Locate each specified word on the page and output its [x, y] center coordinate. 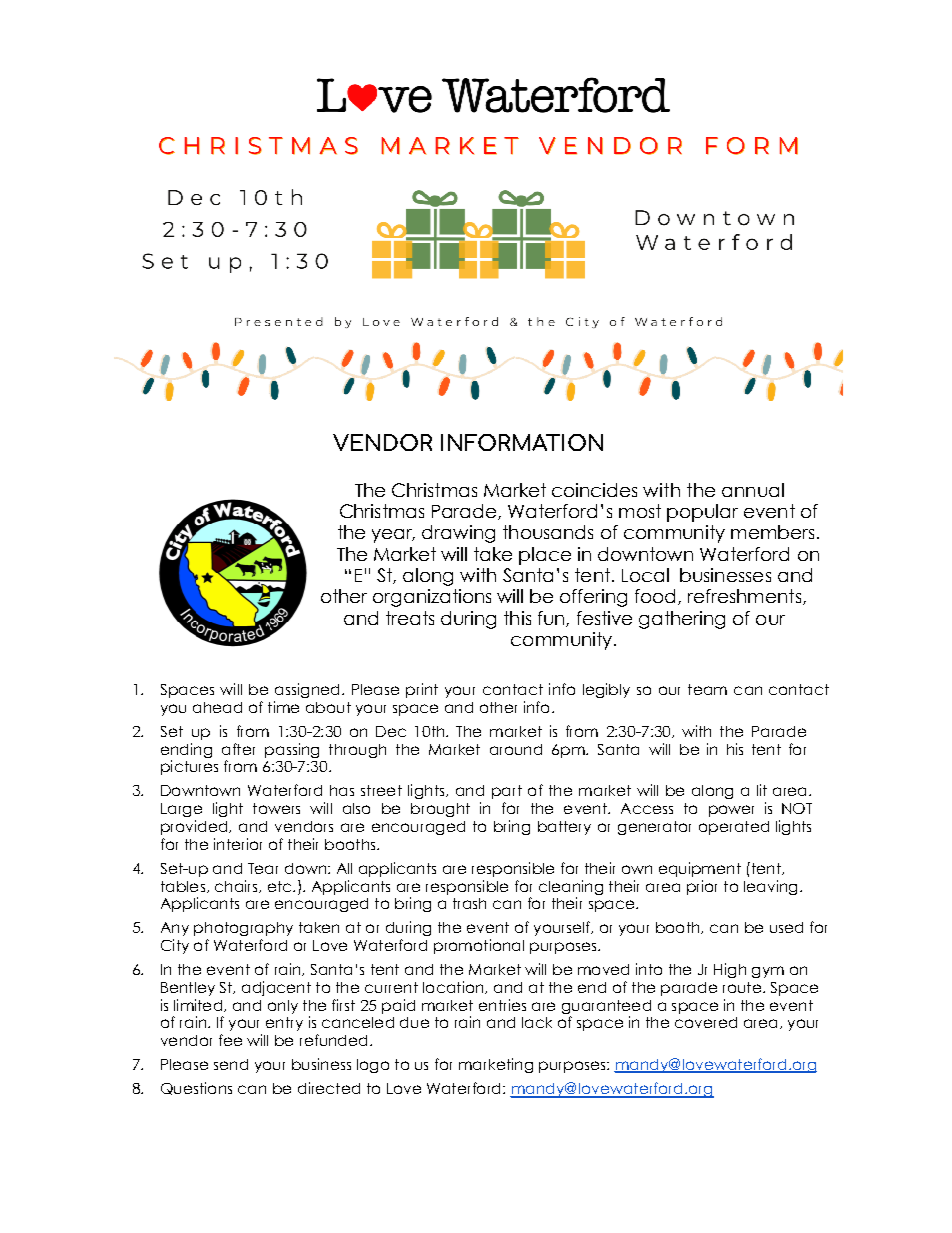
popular [702, 513]
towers [276, 808]
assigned [307, 690]
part [507, 792]
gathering [682, 620]
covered [706, 1022]
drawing [458, 534]
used [786, 927]
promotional [479, 946]
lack [537, 1022]
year [393, 536]
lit [762, 790]
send [231, 1064]
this [517, 618]
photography [243, 929]
